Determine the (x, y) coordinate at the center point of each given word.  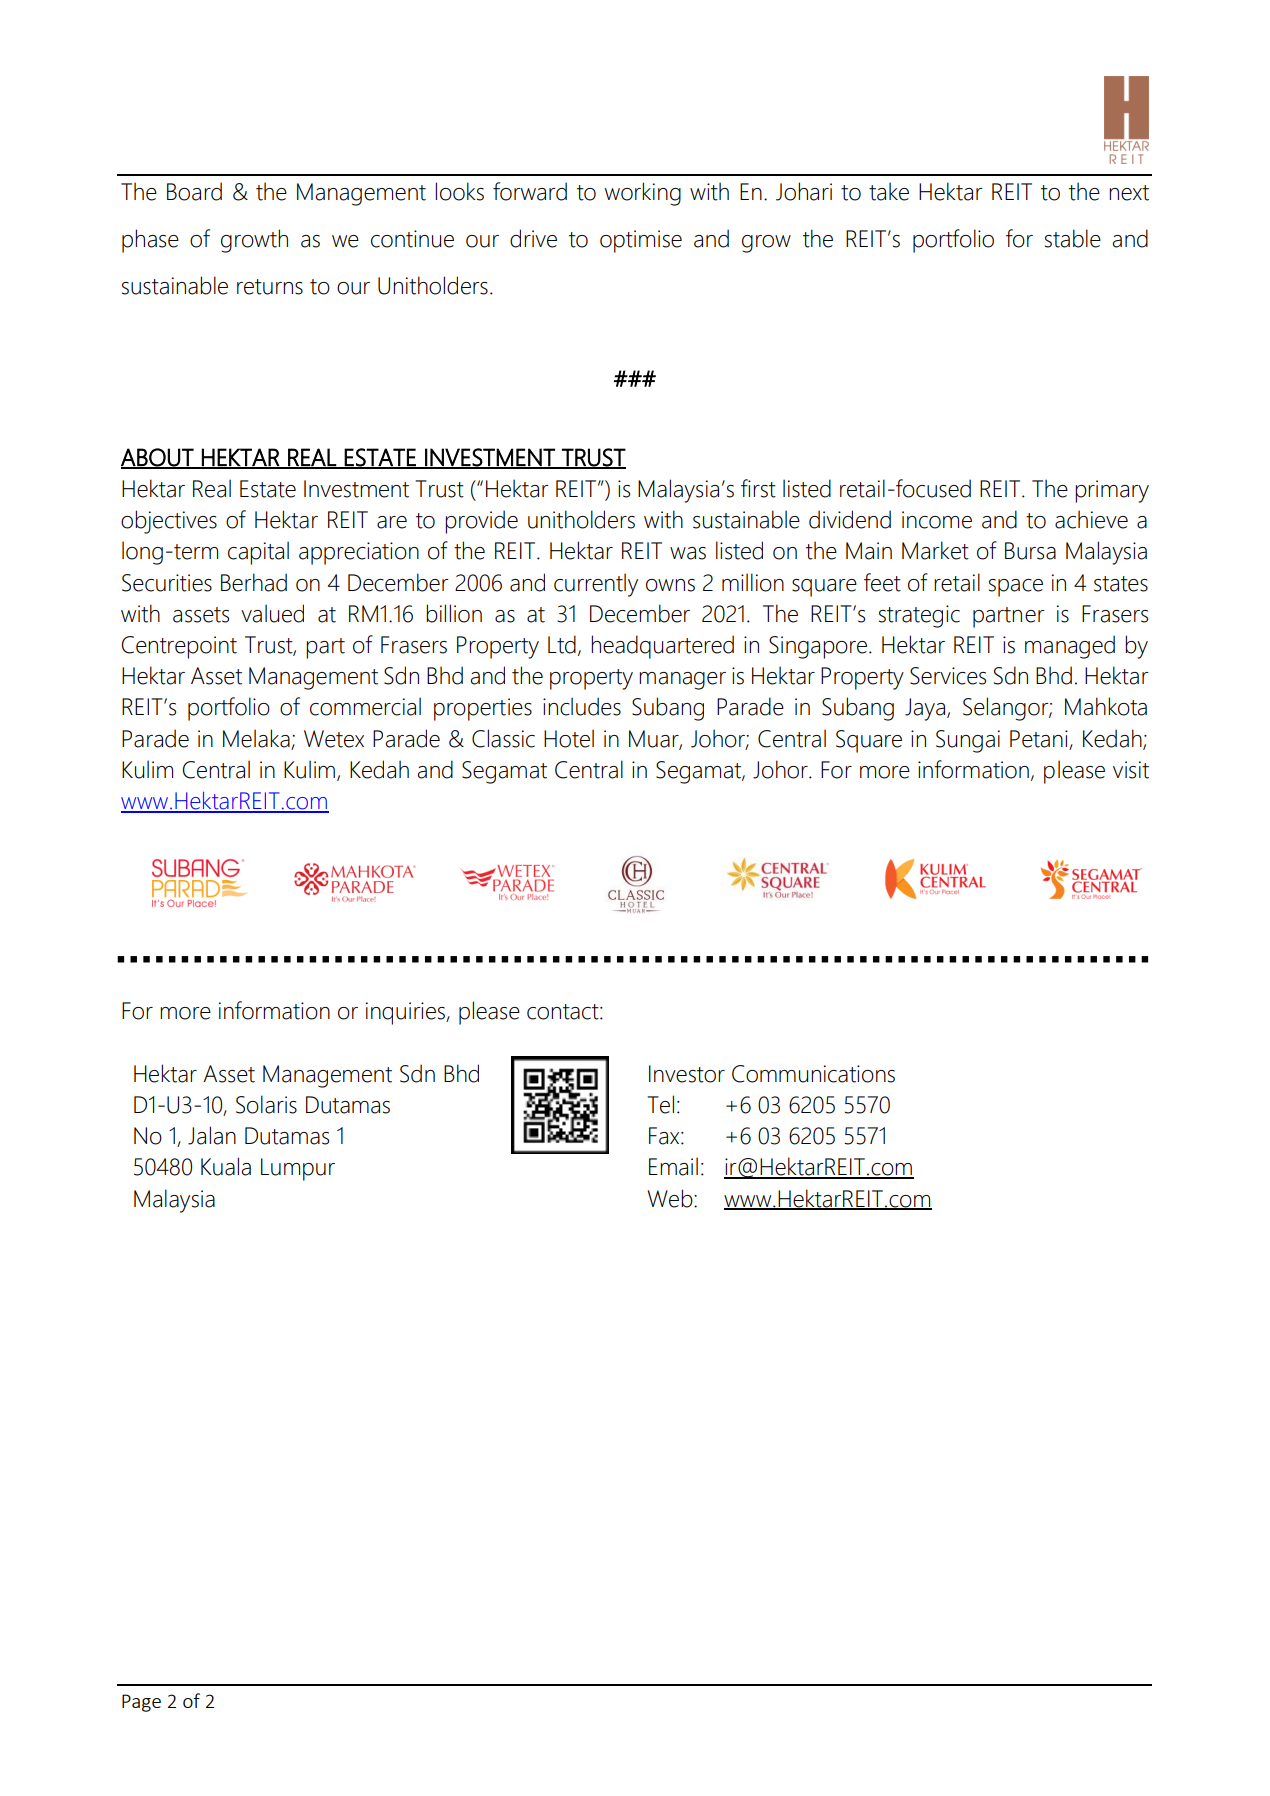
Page (141, 1703)
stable (1073, 238)
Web (671, 1198)
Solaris (266, 1104)
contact (564, 1012)
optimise (641, 241)
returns (270, 287)
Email (673, 1166)
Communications (813, 1074)
